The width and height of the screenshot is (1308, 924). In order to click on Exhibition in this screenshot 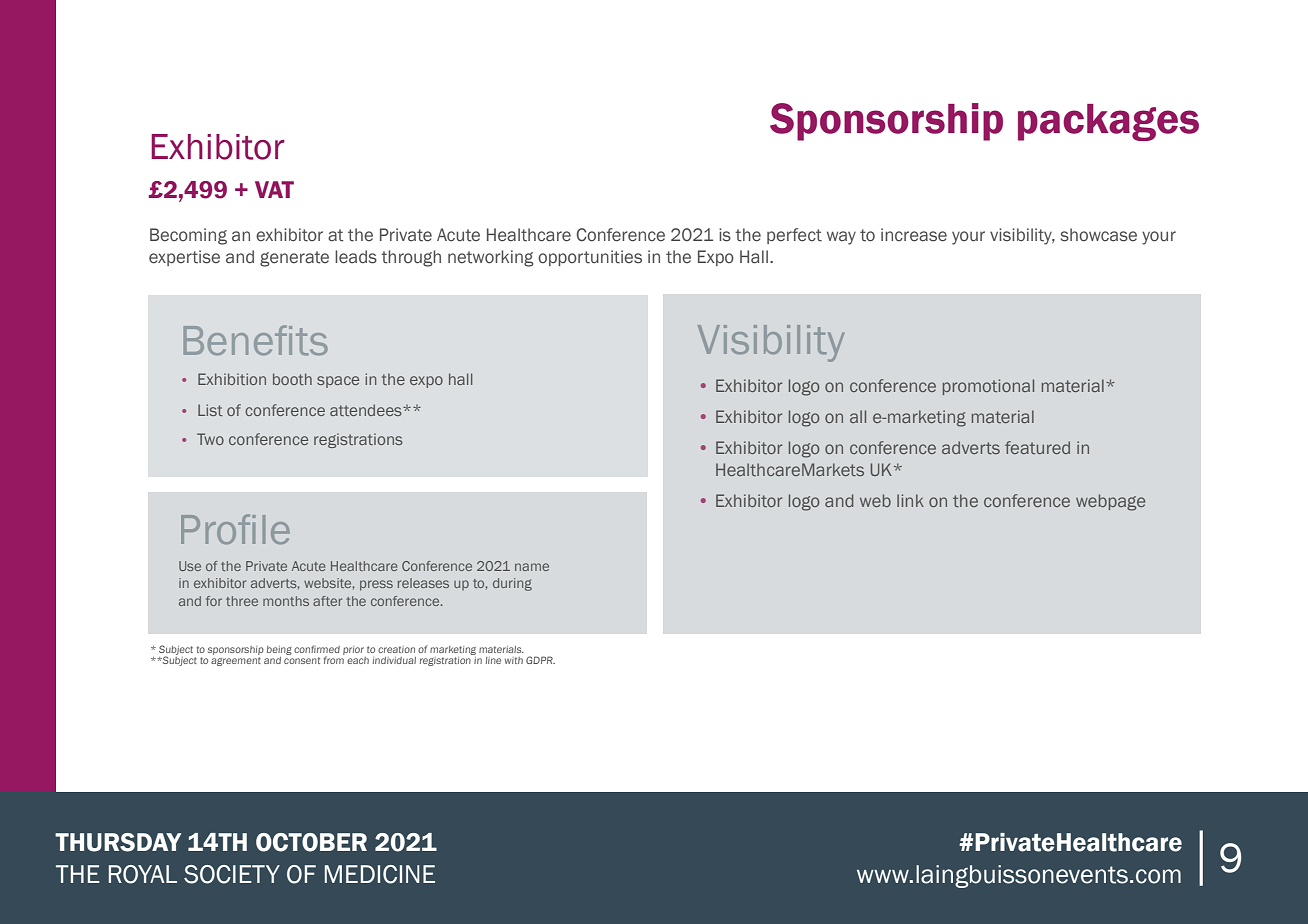, I will do `click(232, 379)`.
